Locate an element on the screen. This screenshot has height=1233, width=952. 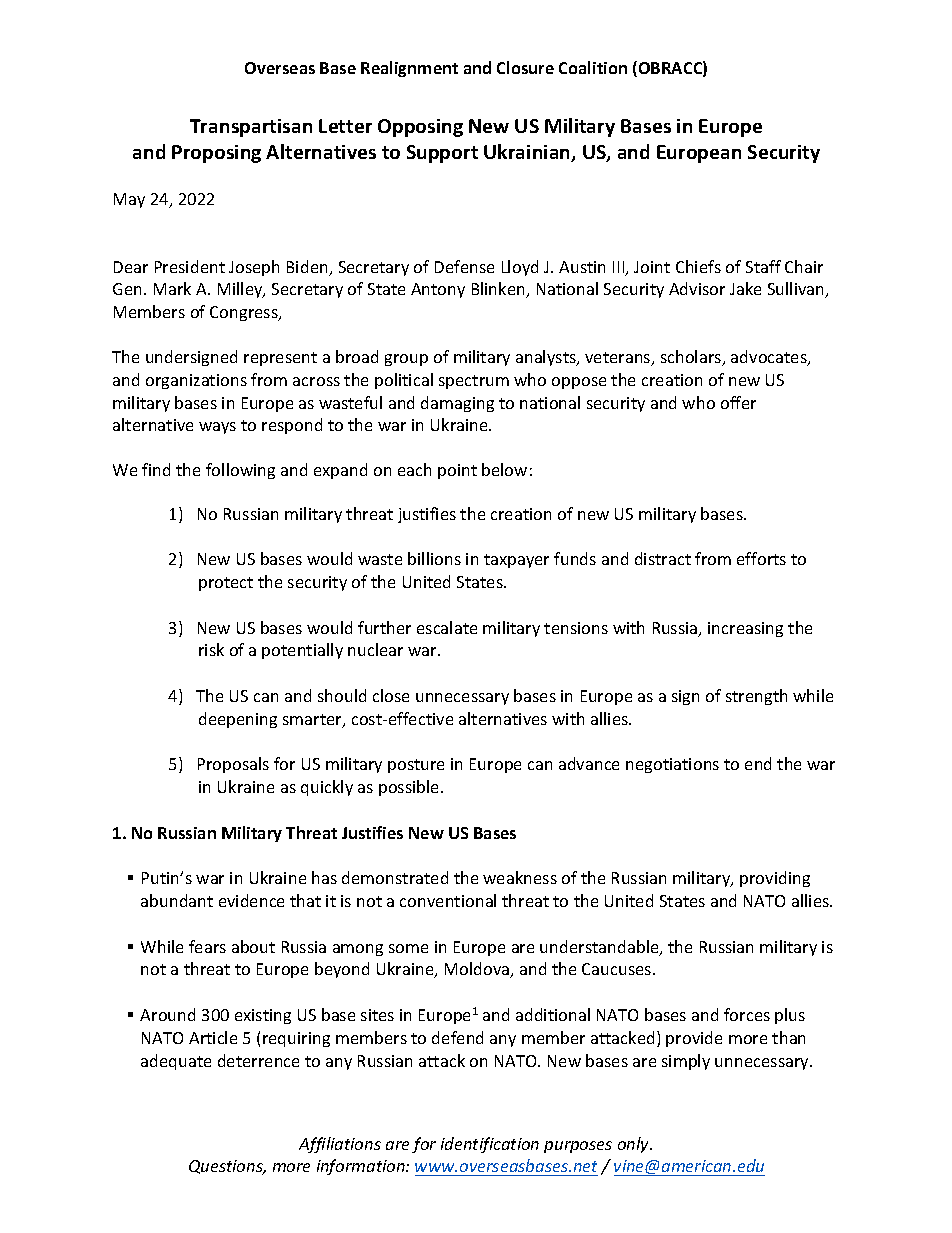
Opposing is located at coordinates (420, 128).
